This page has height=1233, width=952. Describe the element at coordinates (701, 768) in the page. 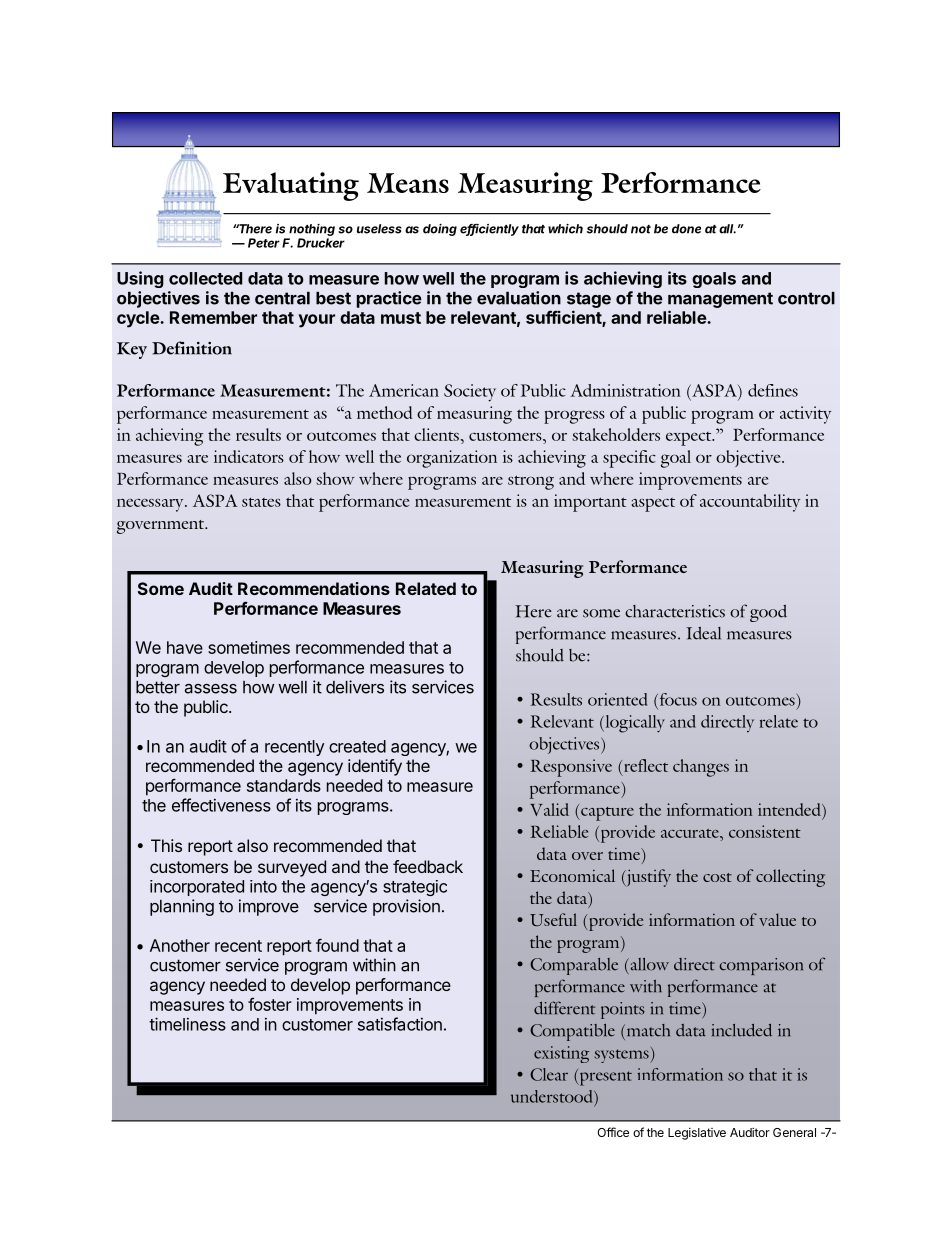

I see `changes` at that location.
